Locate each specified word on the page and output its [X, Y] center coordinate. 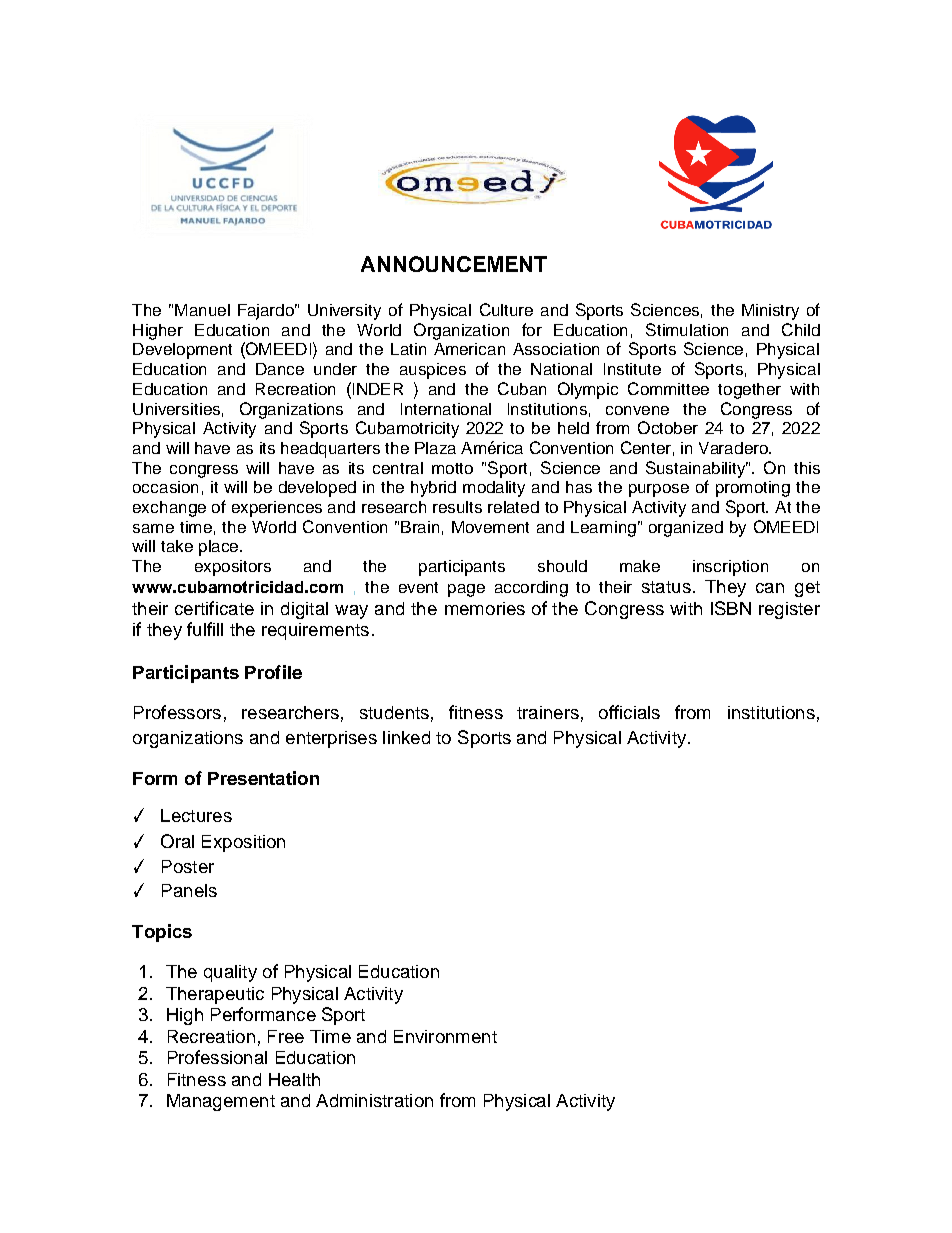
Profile [273, 672]
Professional [217, 1057]
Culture [506, 309]
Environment [445, 1036]
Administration [374, 1100]
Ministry [770, 312]
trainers [548, 712]
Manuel [202, 310]
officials [629, 712]
